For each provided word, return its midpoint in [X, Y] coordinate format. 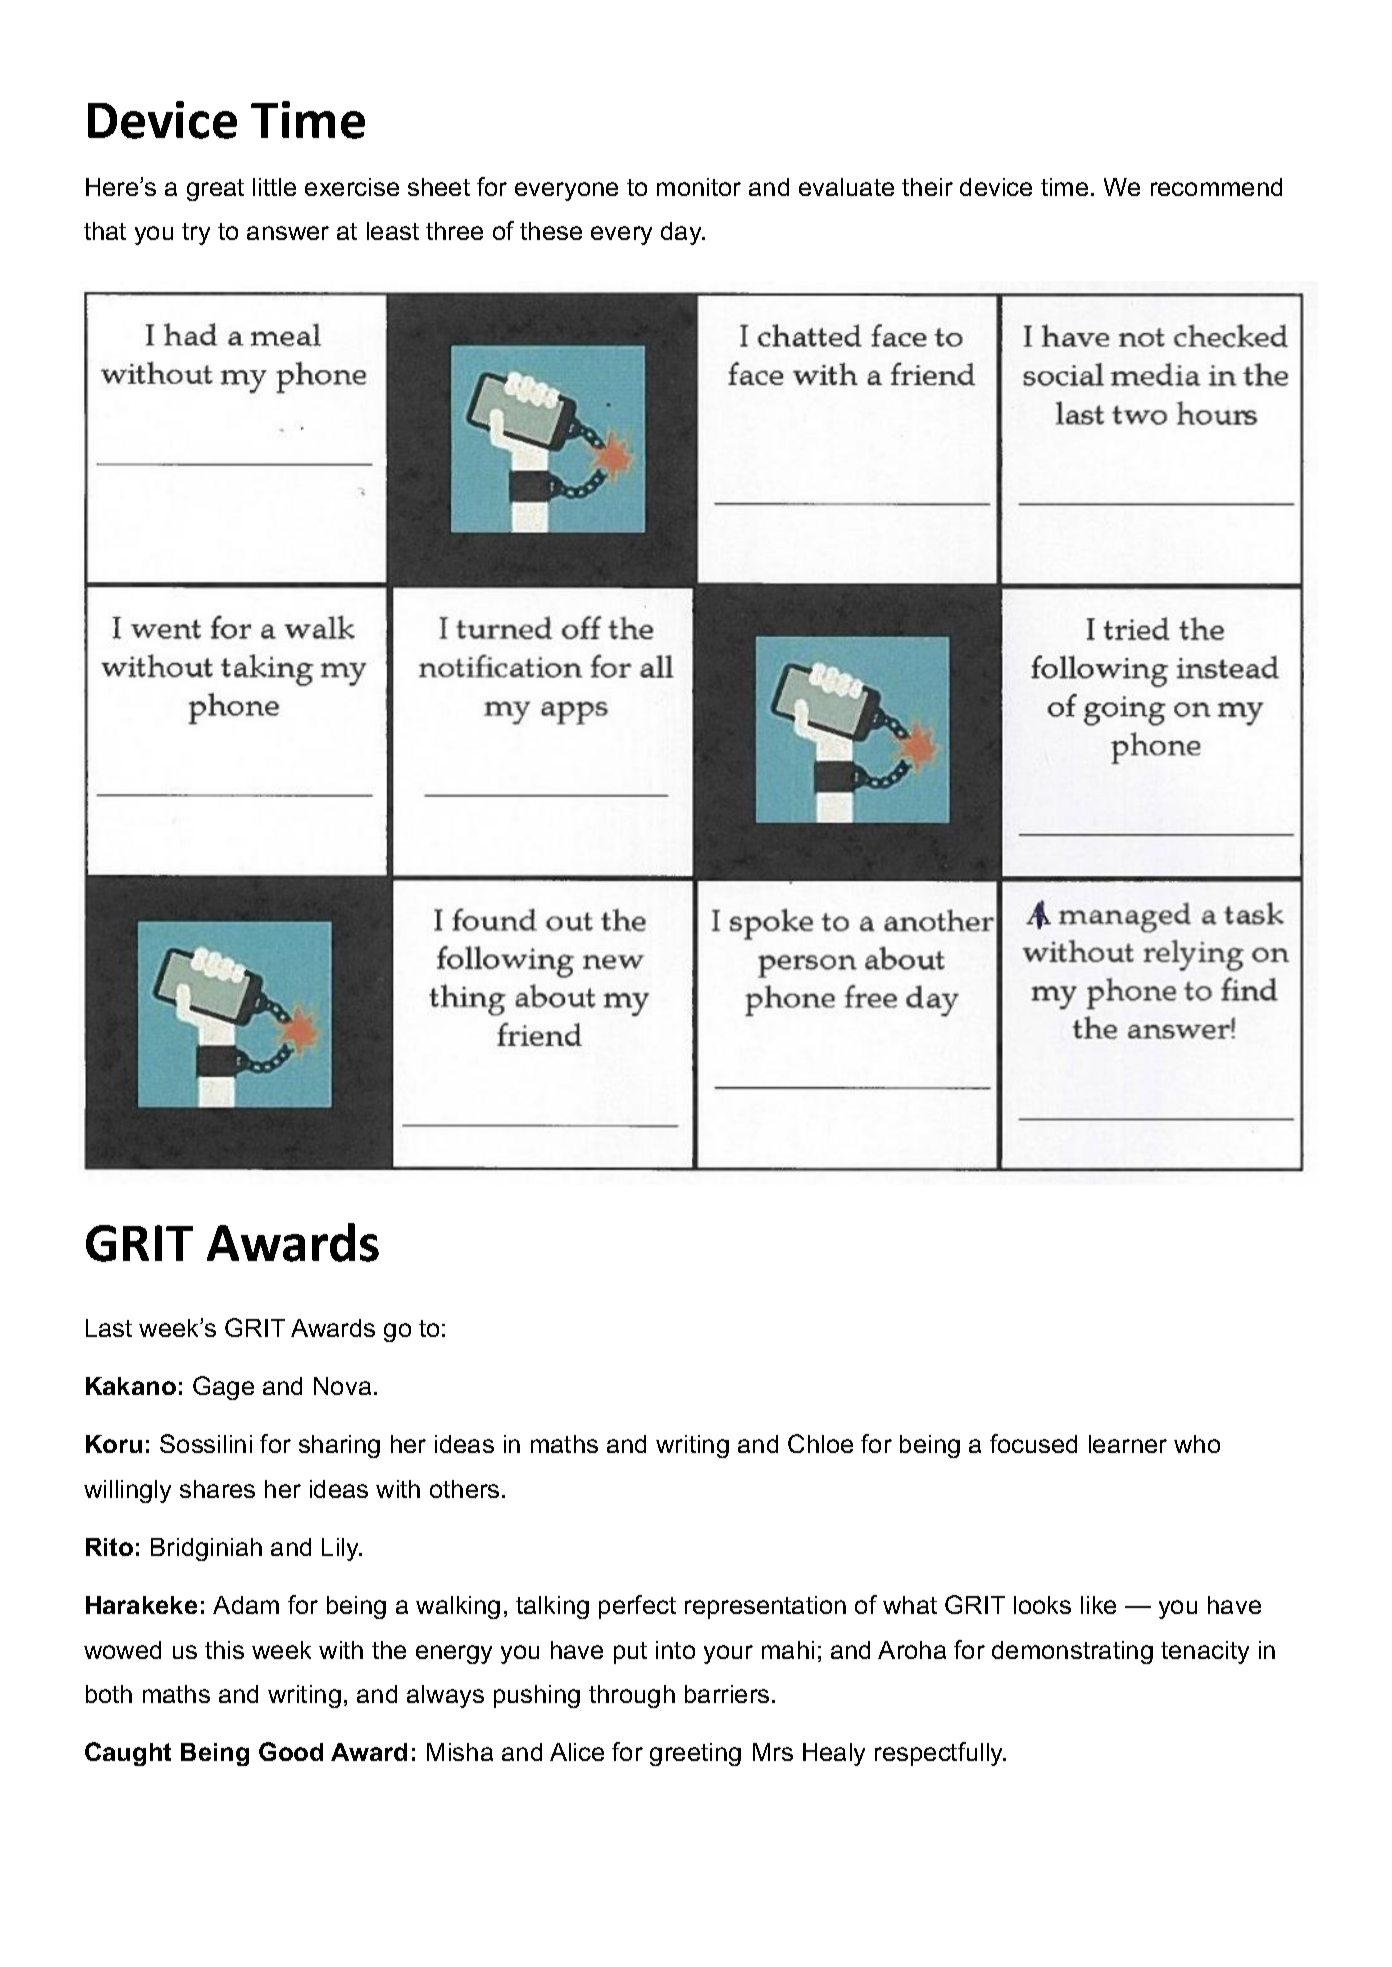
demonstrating [1072, 1652]
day [682, 233]
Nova [342, 1386]
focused [1033, 1443]
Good [291, 1751]
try [196, 234]
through [632, 1696]
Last [109, 1328]
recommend [1216, 187]
